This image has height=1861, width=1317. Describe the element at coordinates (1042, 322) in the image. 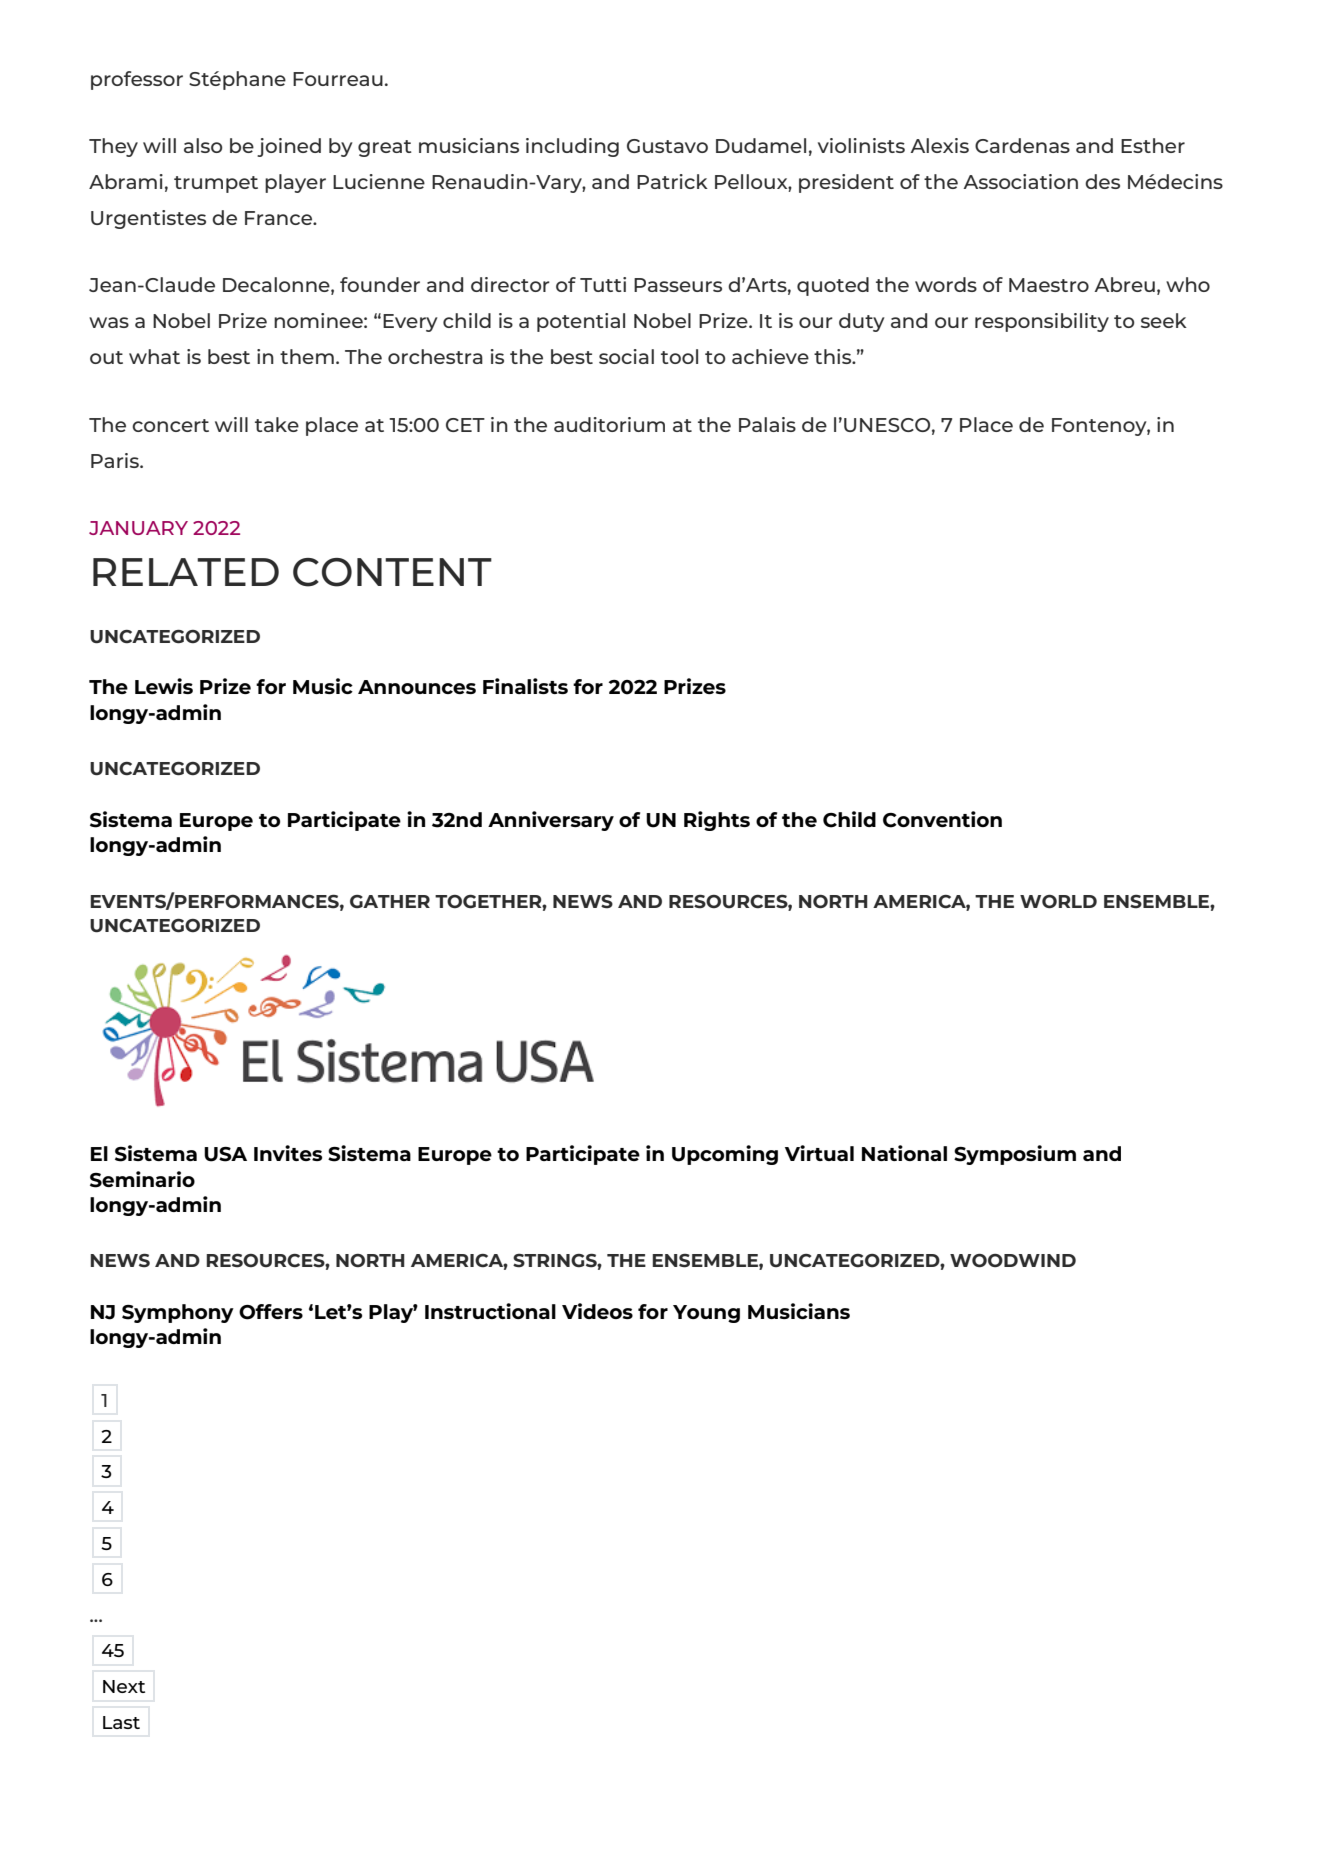

I see `responsibility` at that location.
